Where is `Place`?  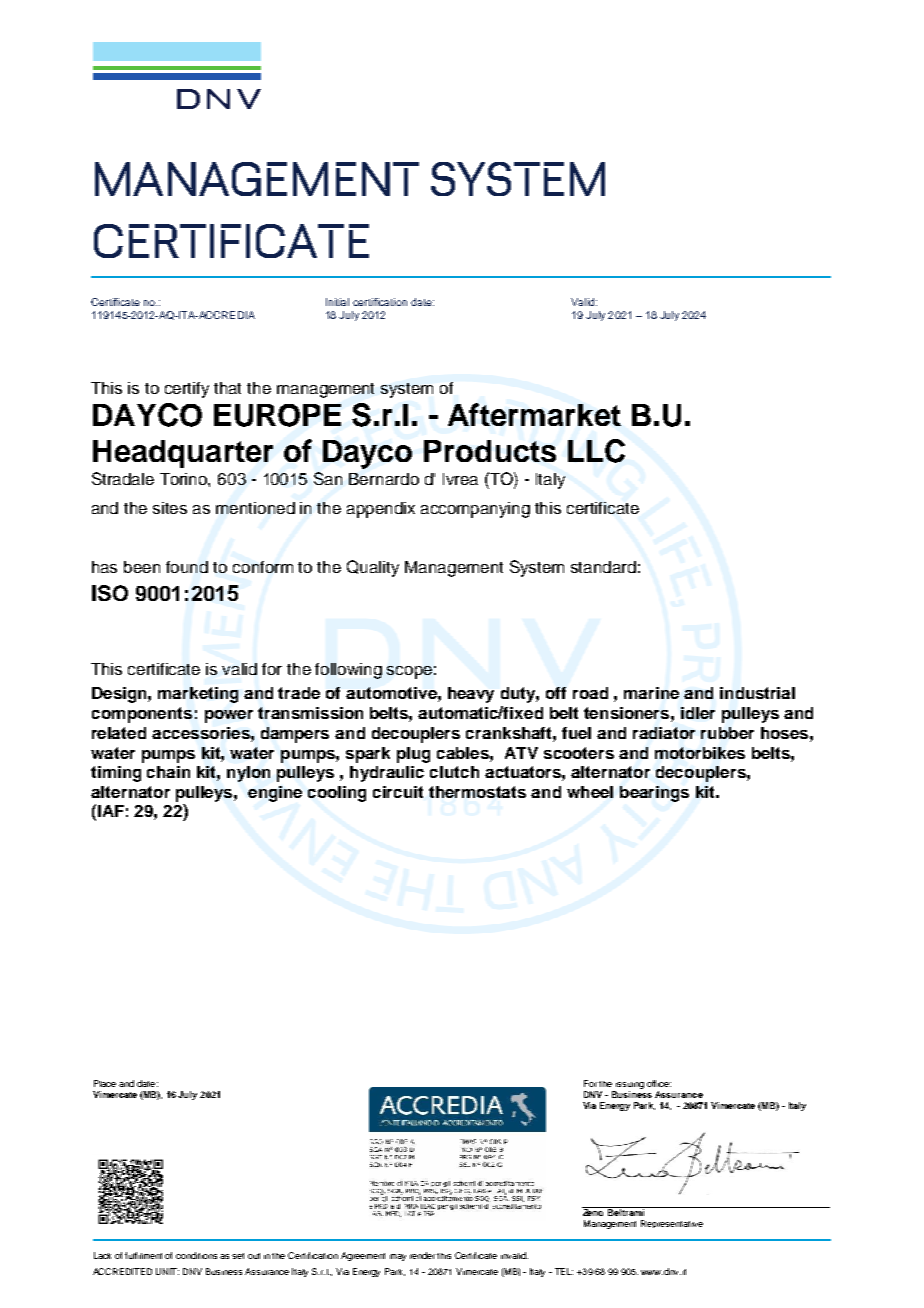 Place is located at coordinates (105, 1083).
